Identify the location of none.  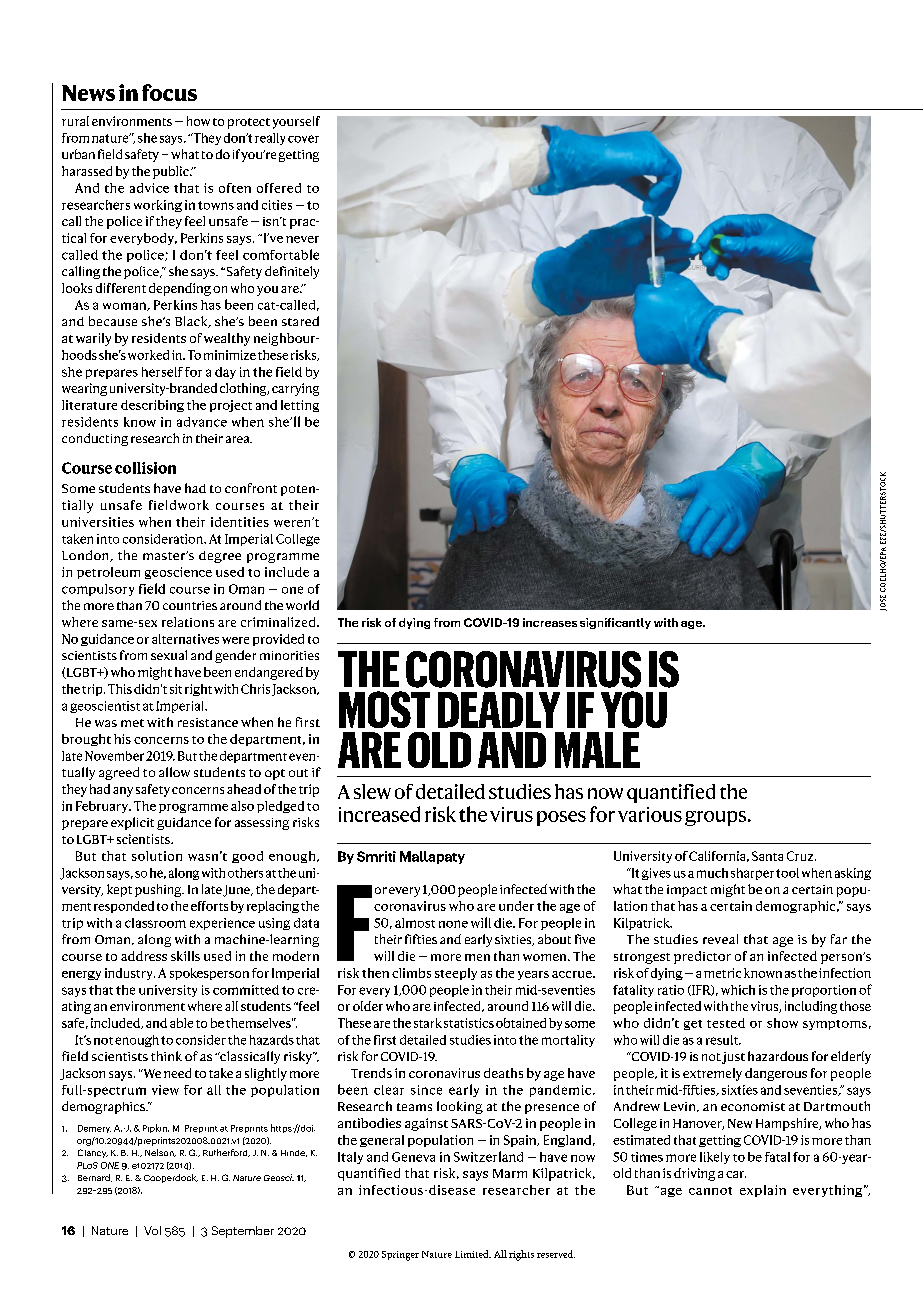
(453, 924).
